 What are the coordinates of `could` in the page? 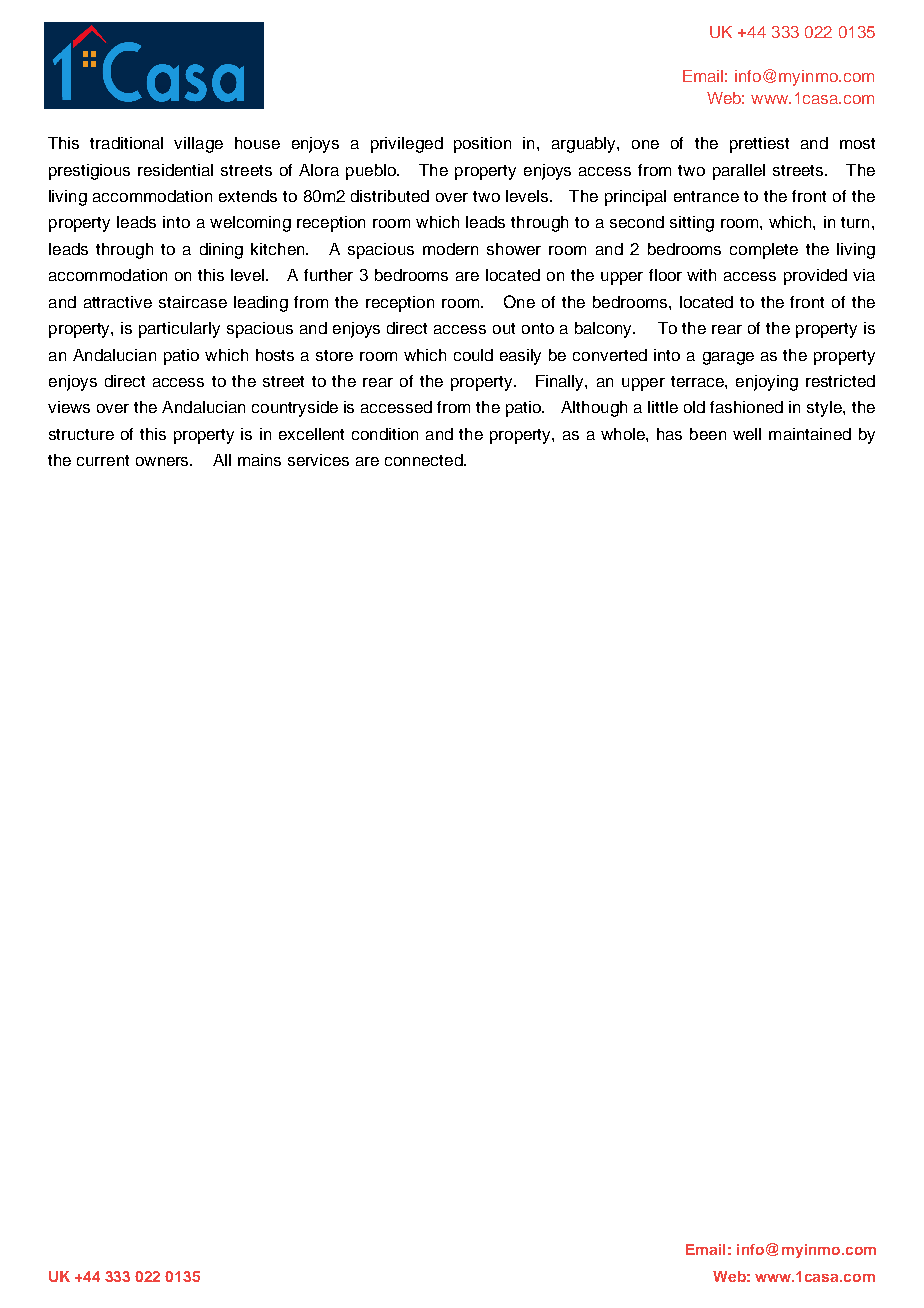 It's located at (473, 355).
